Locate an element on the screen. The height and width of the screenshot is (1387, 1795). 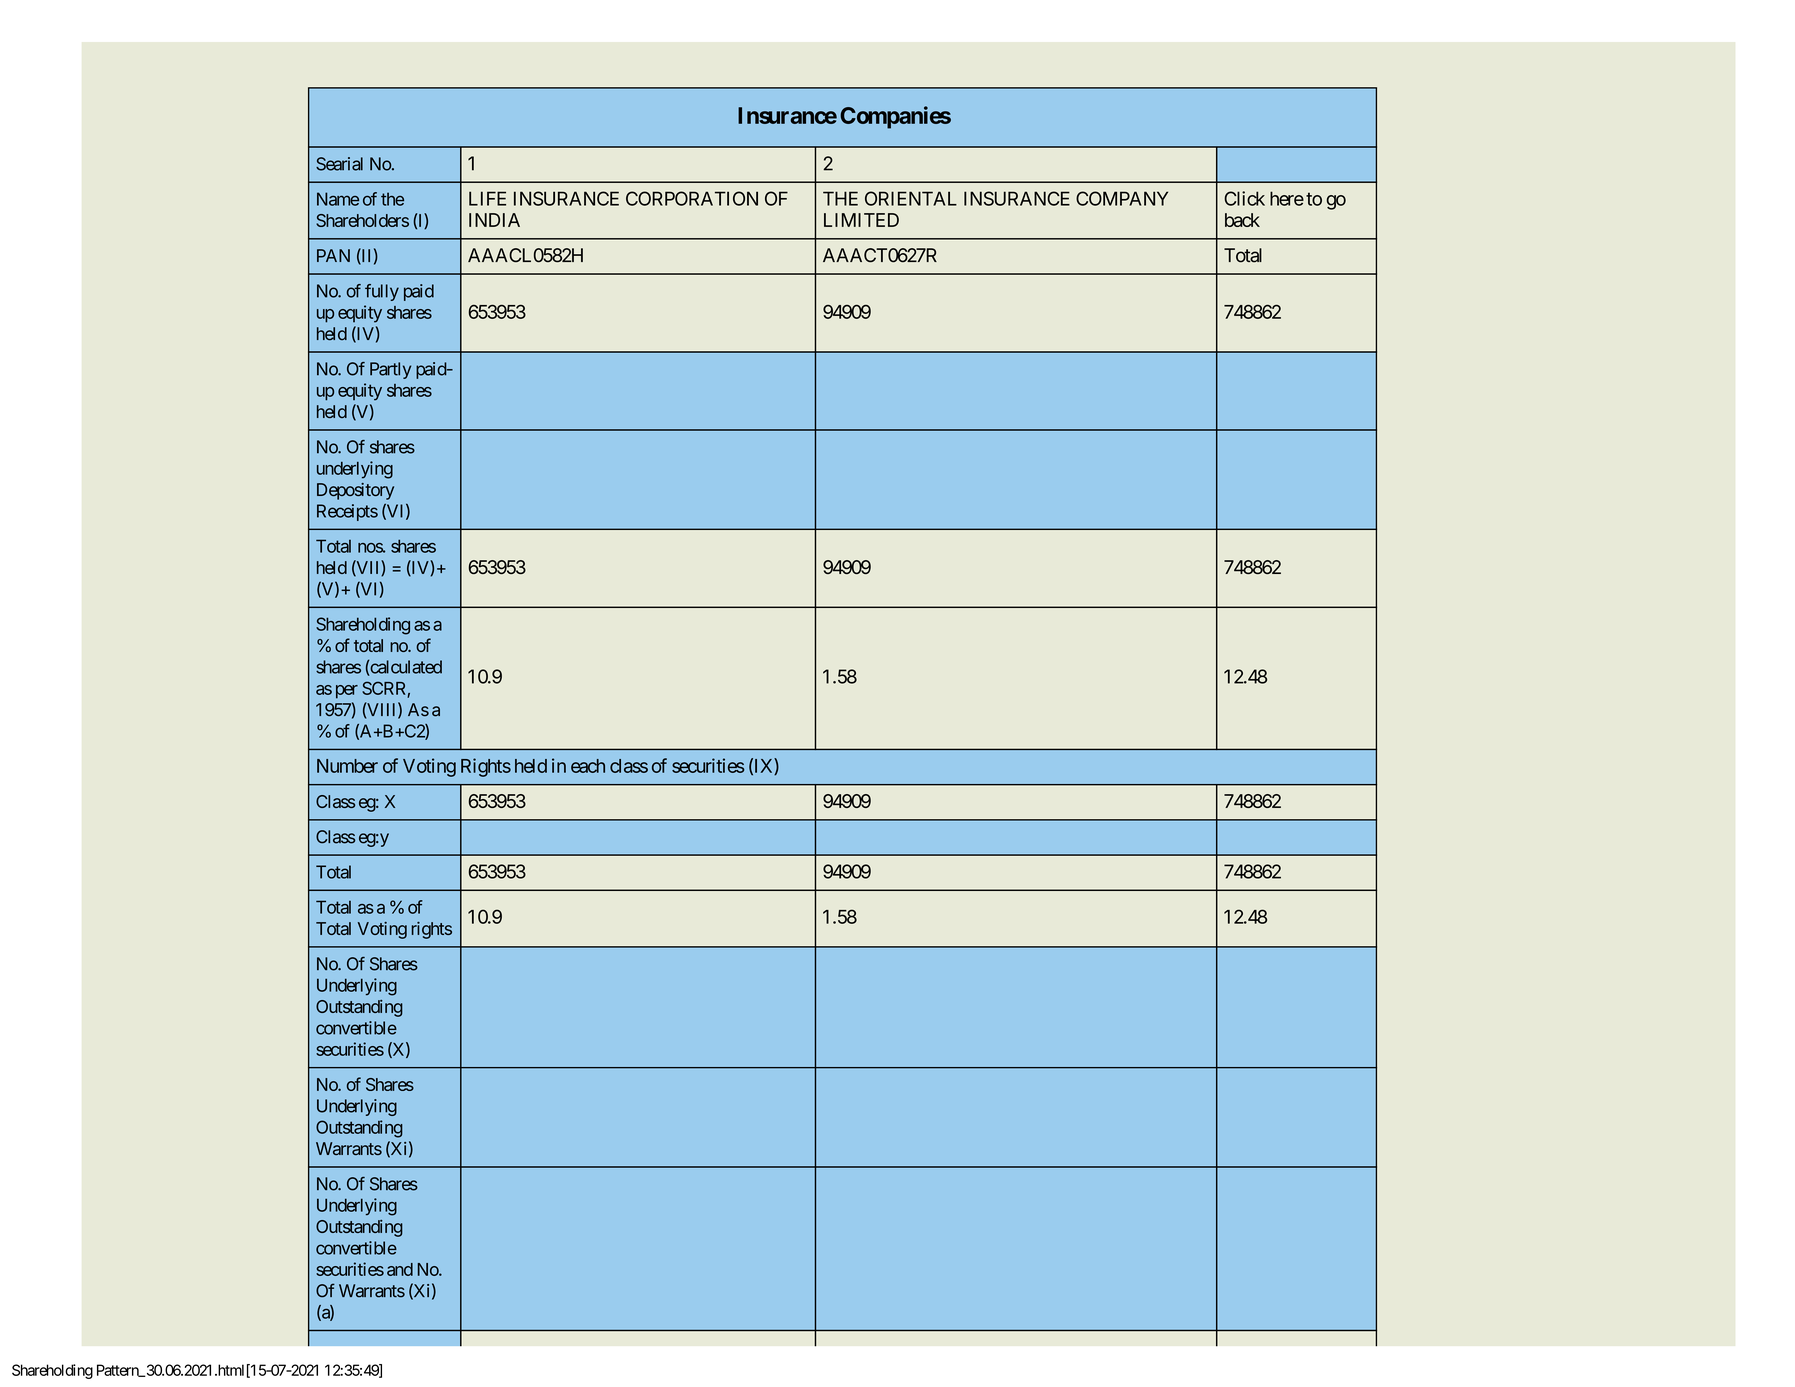
INDIA is located at coordinates (494, 220).
